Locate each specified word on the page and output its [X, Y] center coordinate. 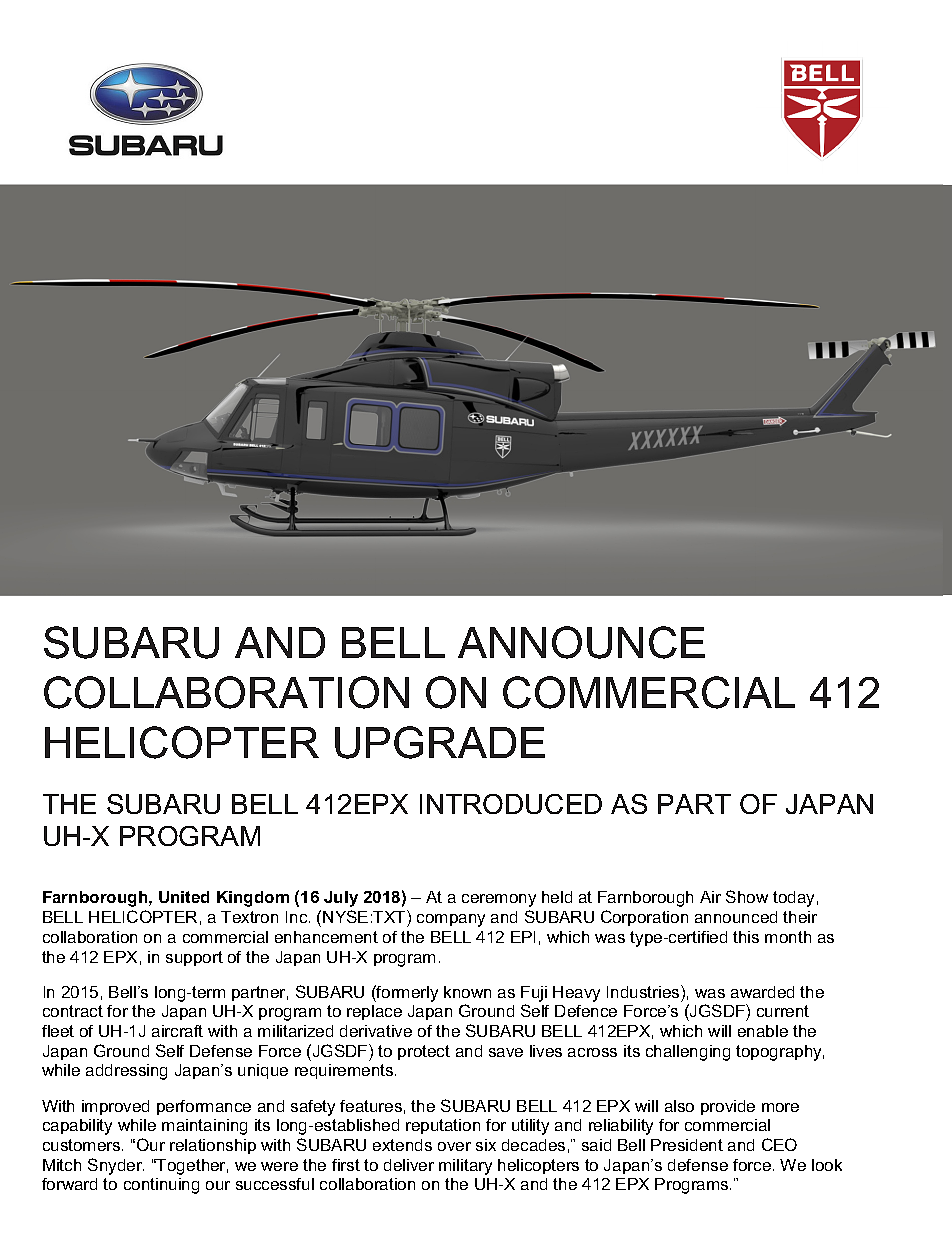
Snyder [116, 1166]
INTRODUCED [511, 804]
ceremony [499, 900]
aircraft [177, 1031]
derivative [376, 1031]
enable [763, 1031]
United [184, 897]
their [800, 917]
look [827, 1165]
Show [747, 896]
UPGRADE [440, 742]
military [465, 1167]
